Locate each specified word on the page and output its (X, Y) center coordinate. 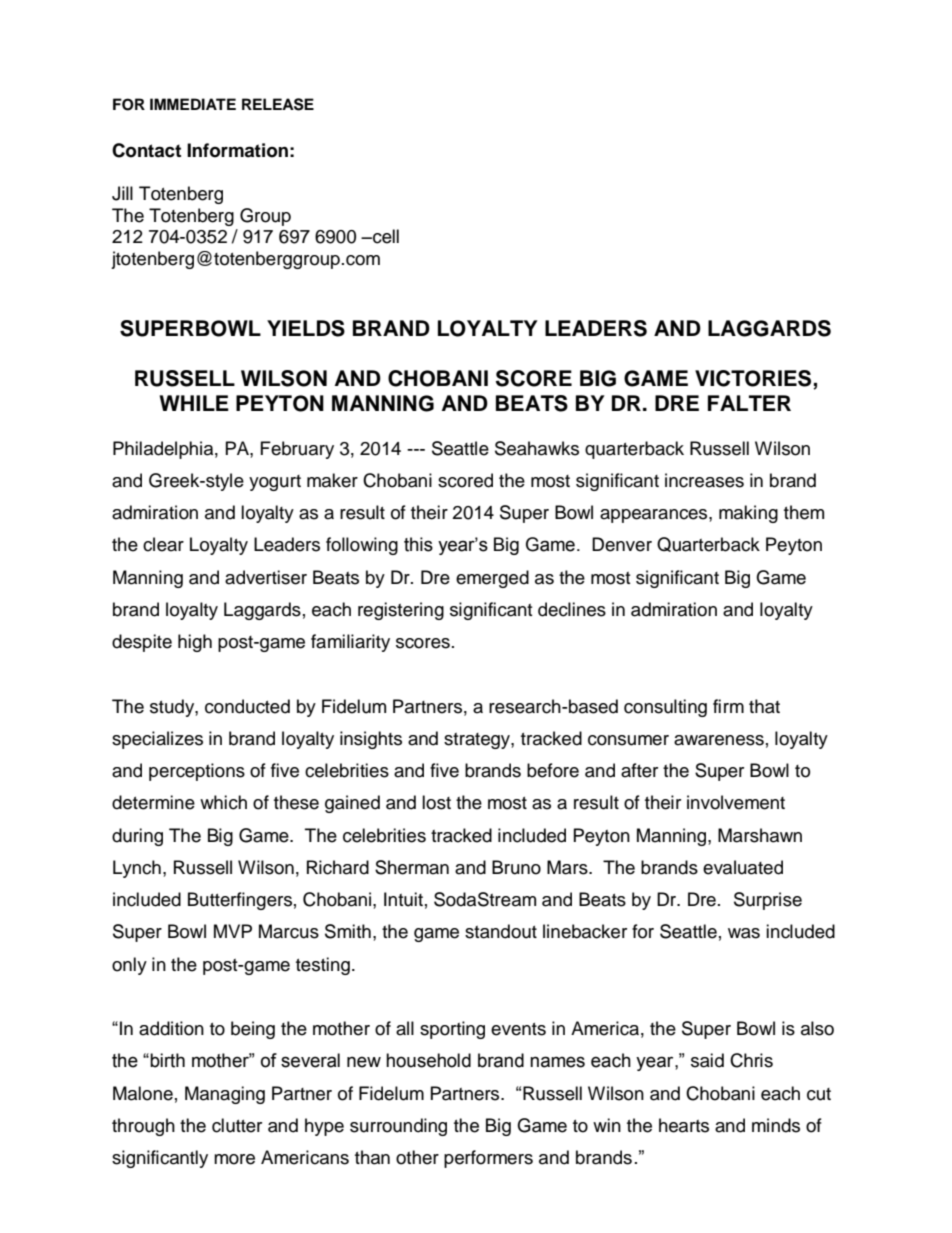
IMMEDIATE (193, 104)
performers (488, 1159)
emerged (492, 579)
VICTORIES (754, 379)
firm (728, 706)
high (195, 643)
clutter (237, 1125)
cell (385, 236)
